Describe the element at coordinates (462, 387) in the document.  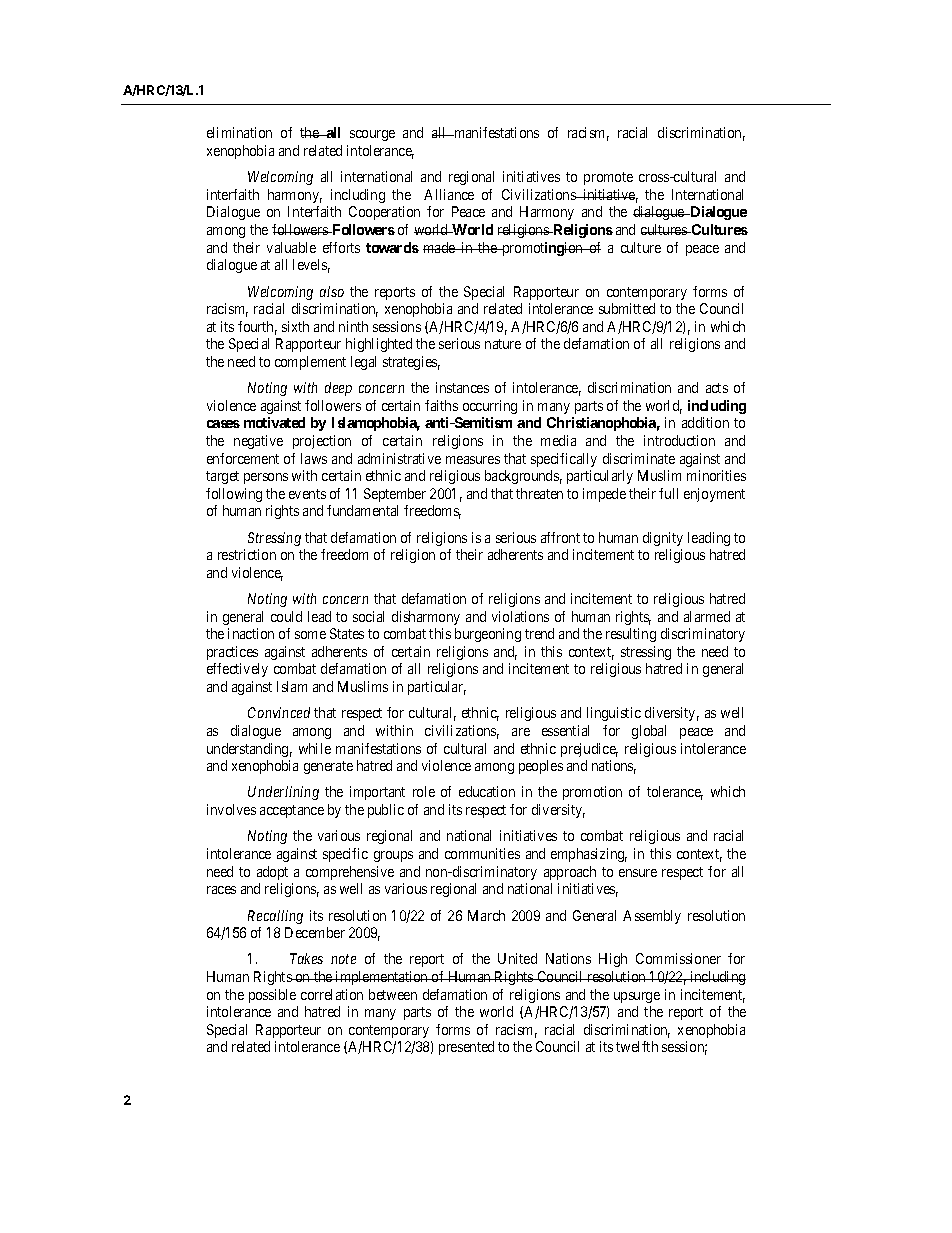
I see `instances` at that location.
